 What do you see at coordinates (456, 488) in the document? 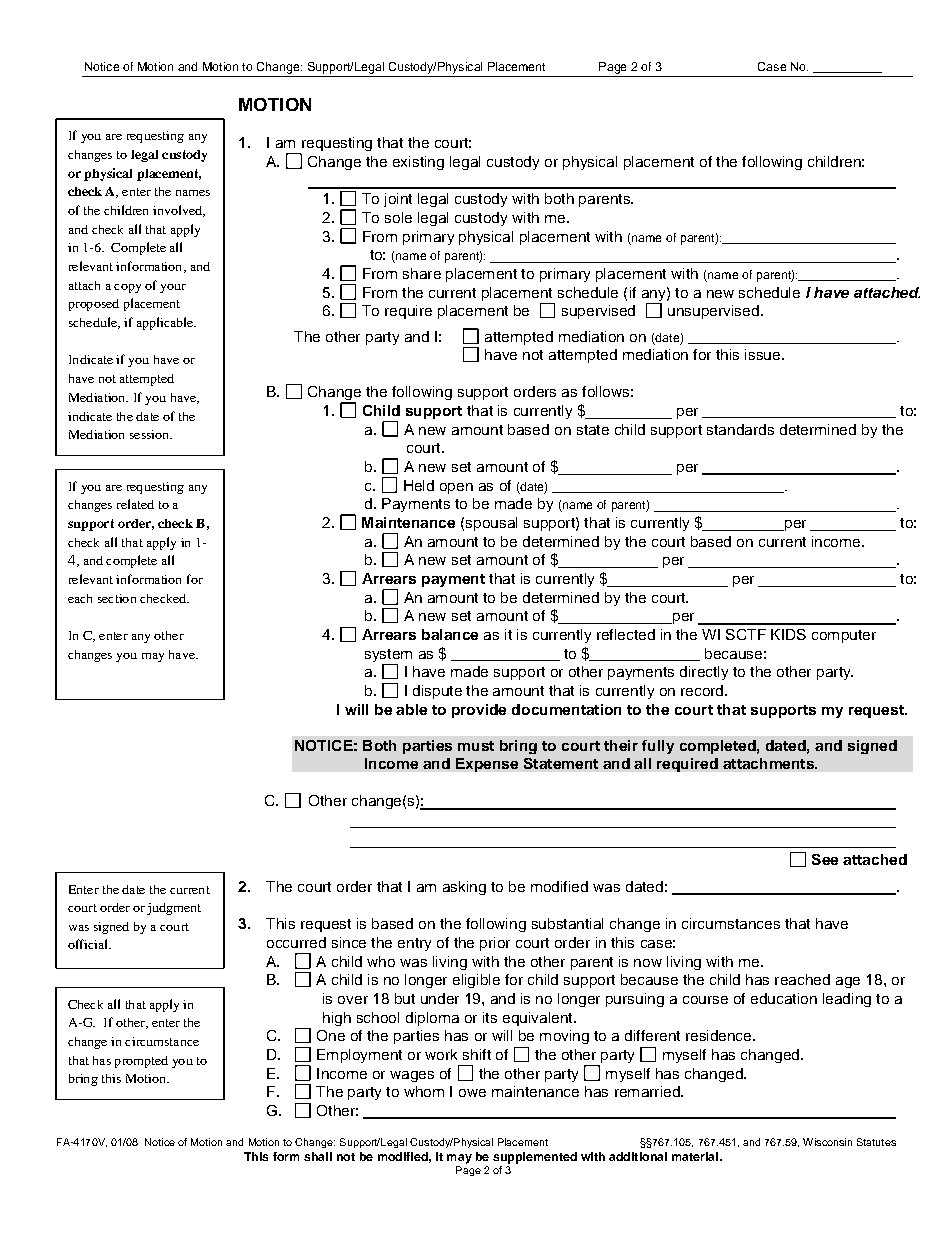
I see `open` at bounding box center [456, 488].
